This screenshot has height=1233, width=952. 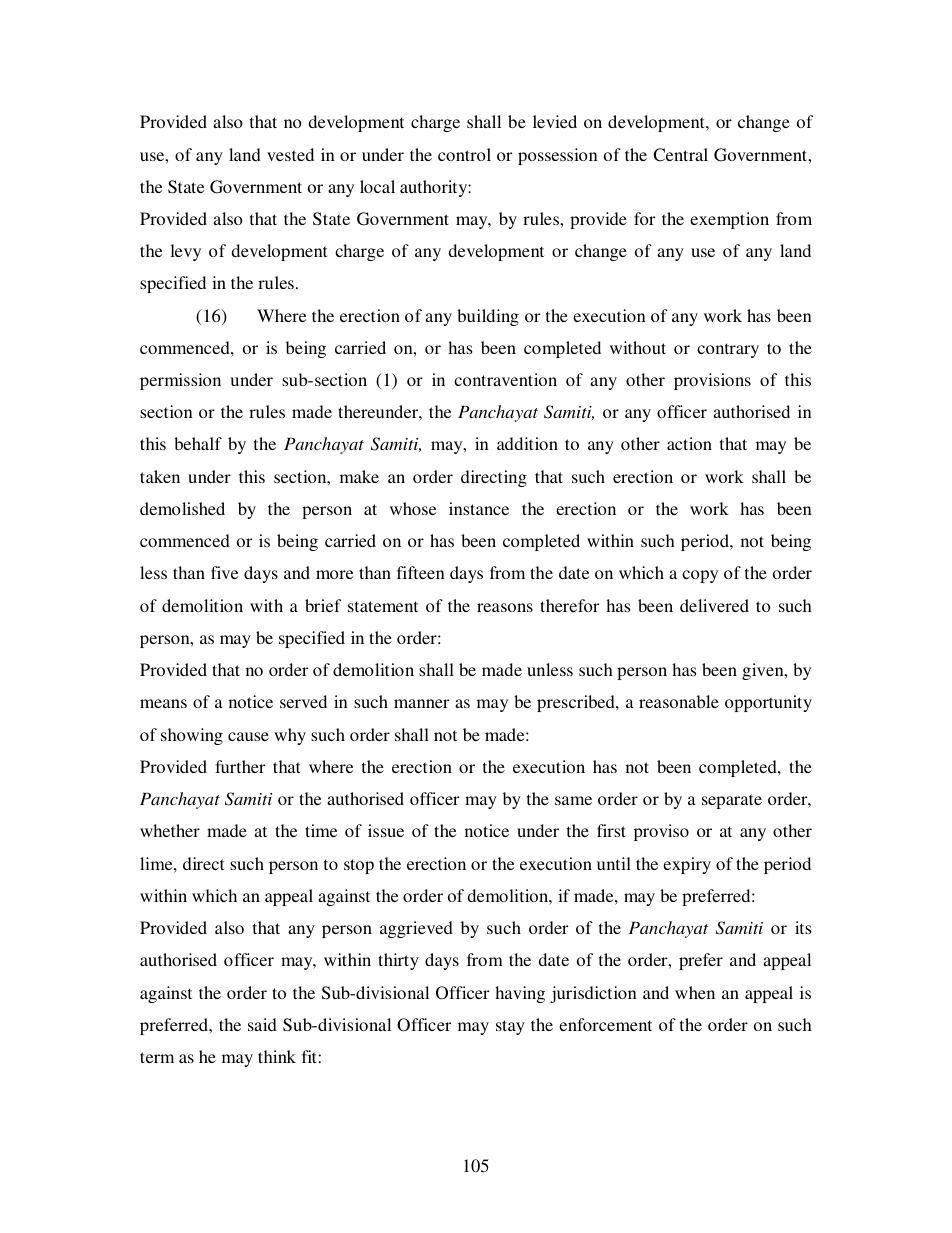 What do you see at coordinates (303, 701) in the screenshot?
I see `served` at bounding box center [303, 701].
